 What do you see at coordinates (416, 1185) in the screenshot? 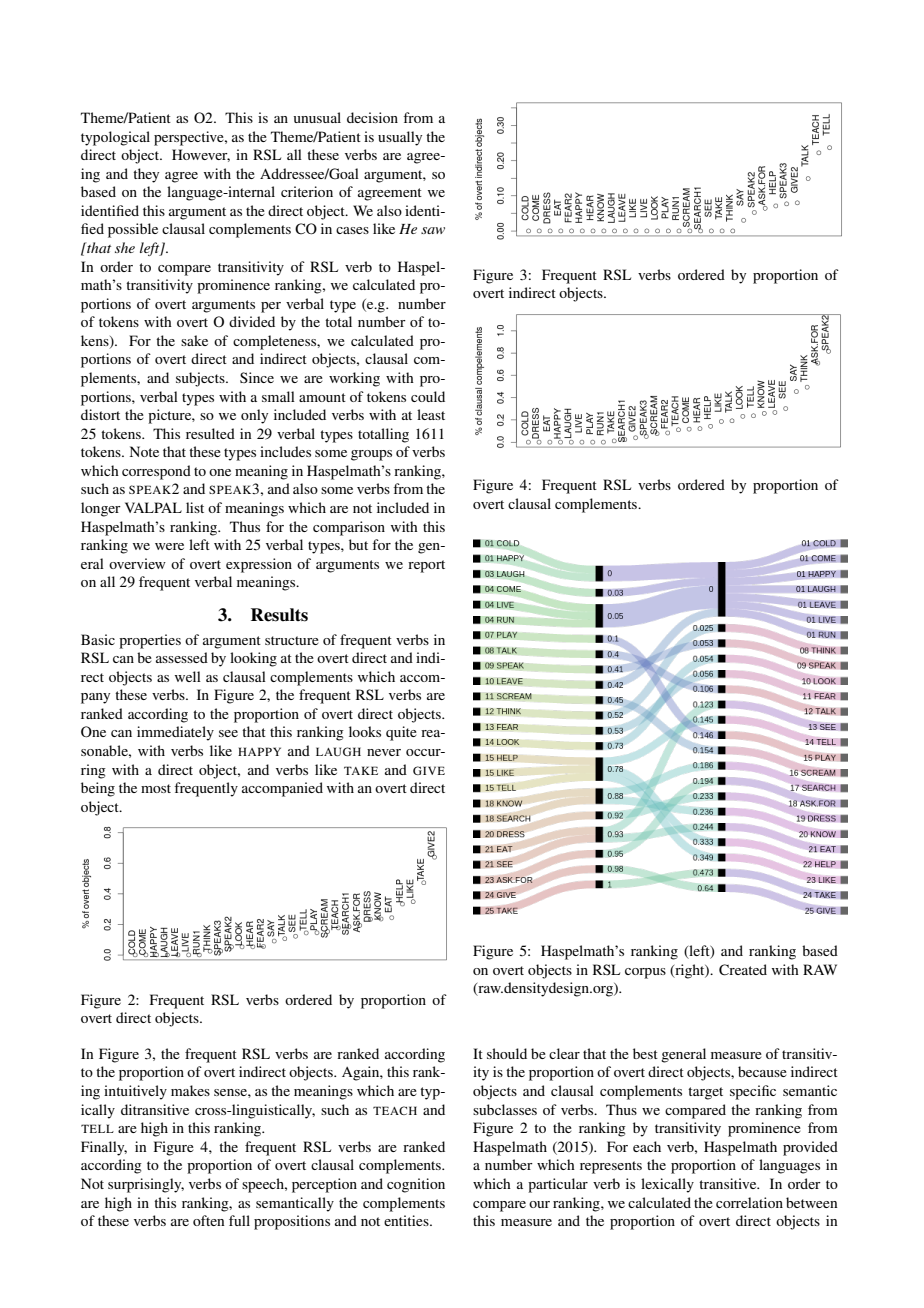
I see `cognition` at bounding box center [416, 1185].
